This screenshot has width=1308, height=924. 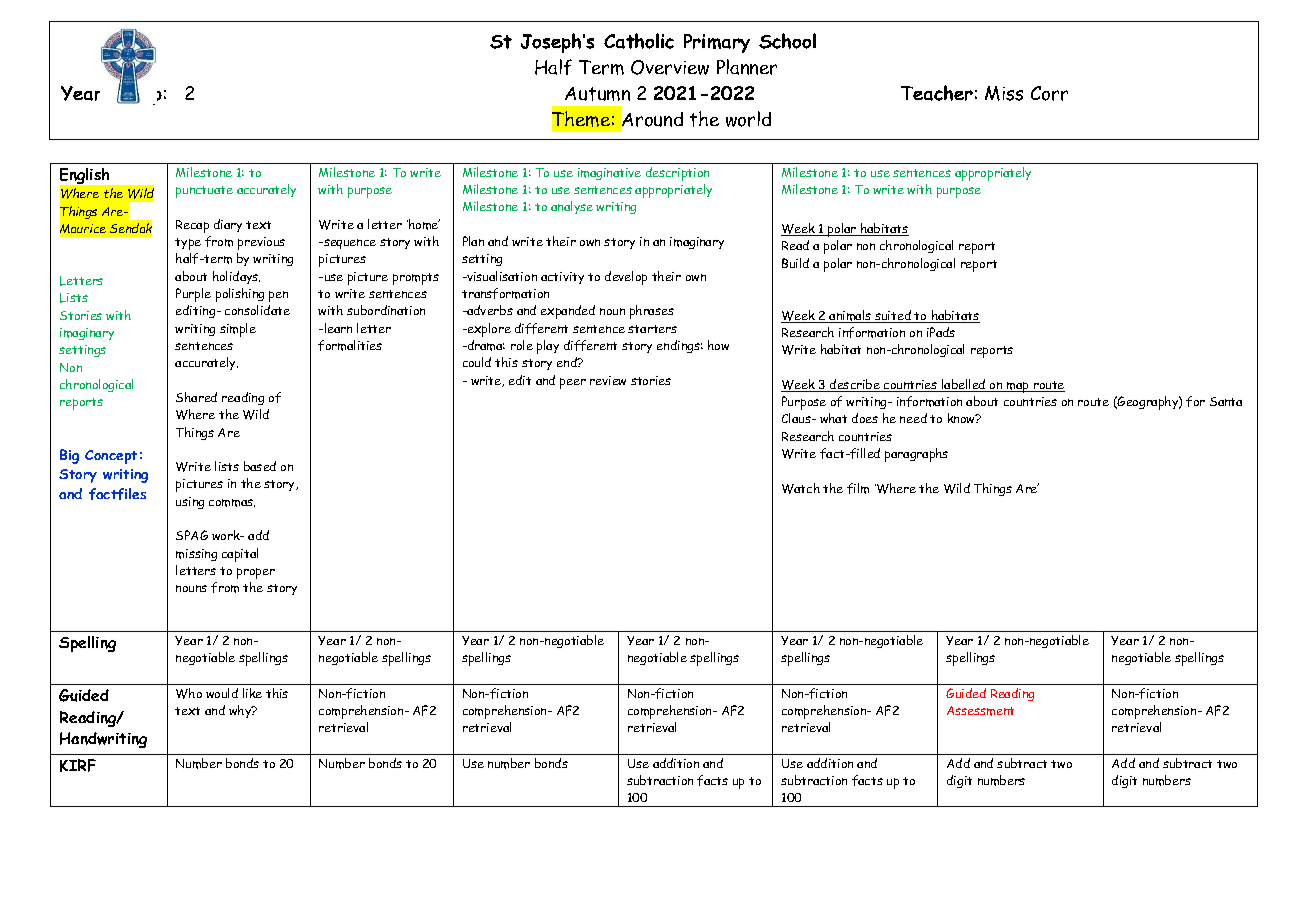 I want to click on Assessment, so click(x=980, y=711).
